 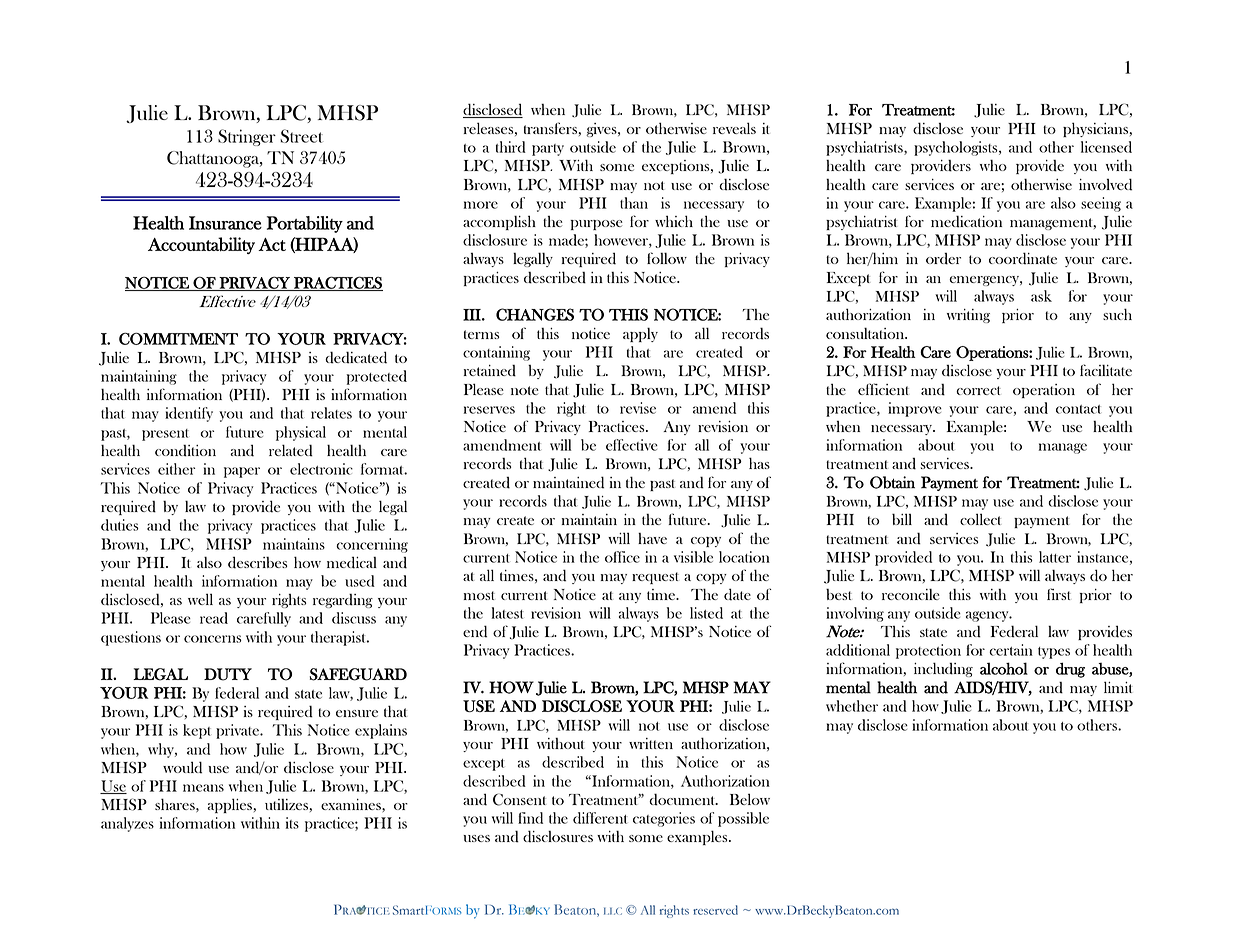 What do you see at coordinates (213, 639) in the page?
I see `concerns` at bounding box center [213, 639].
